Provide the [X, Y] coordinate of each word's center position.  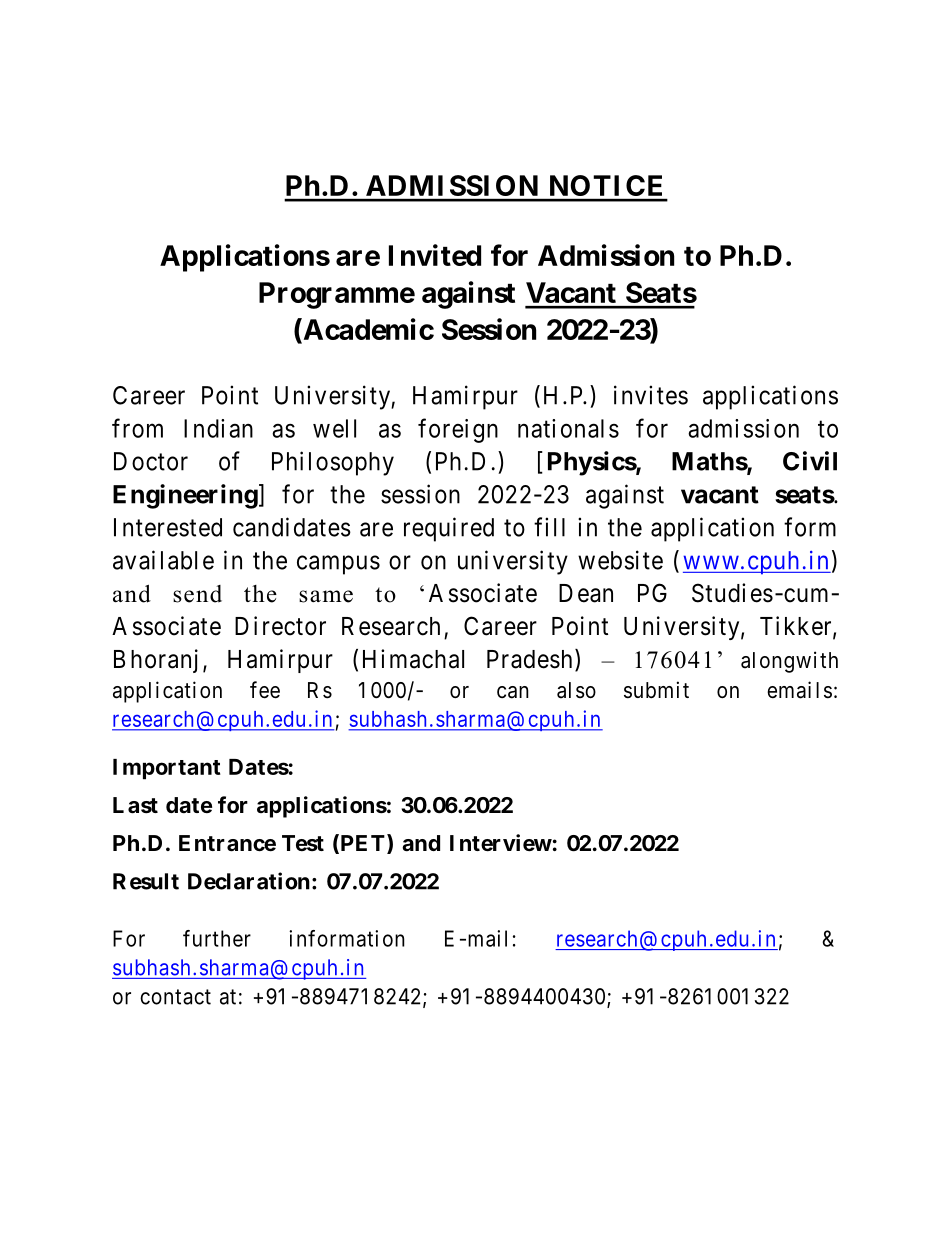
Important [167, 769]
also [576, 690]
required [449, 529]
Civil [810, 461]
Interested [168, 527]
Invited [435, 255]
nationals [568, 428]
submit [656, 690]
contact [175, 997]
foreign [458, 430]
